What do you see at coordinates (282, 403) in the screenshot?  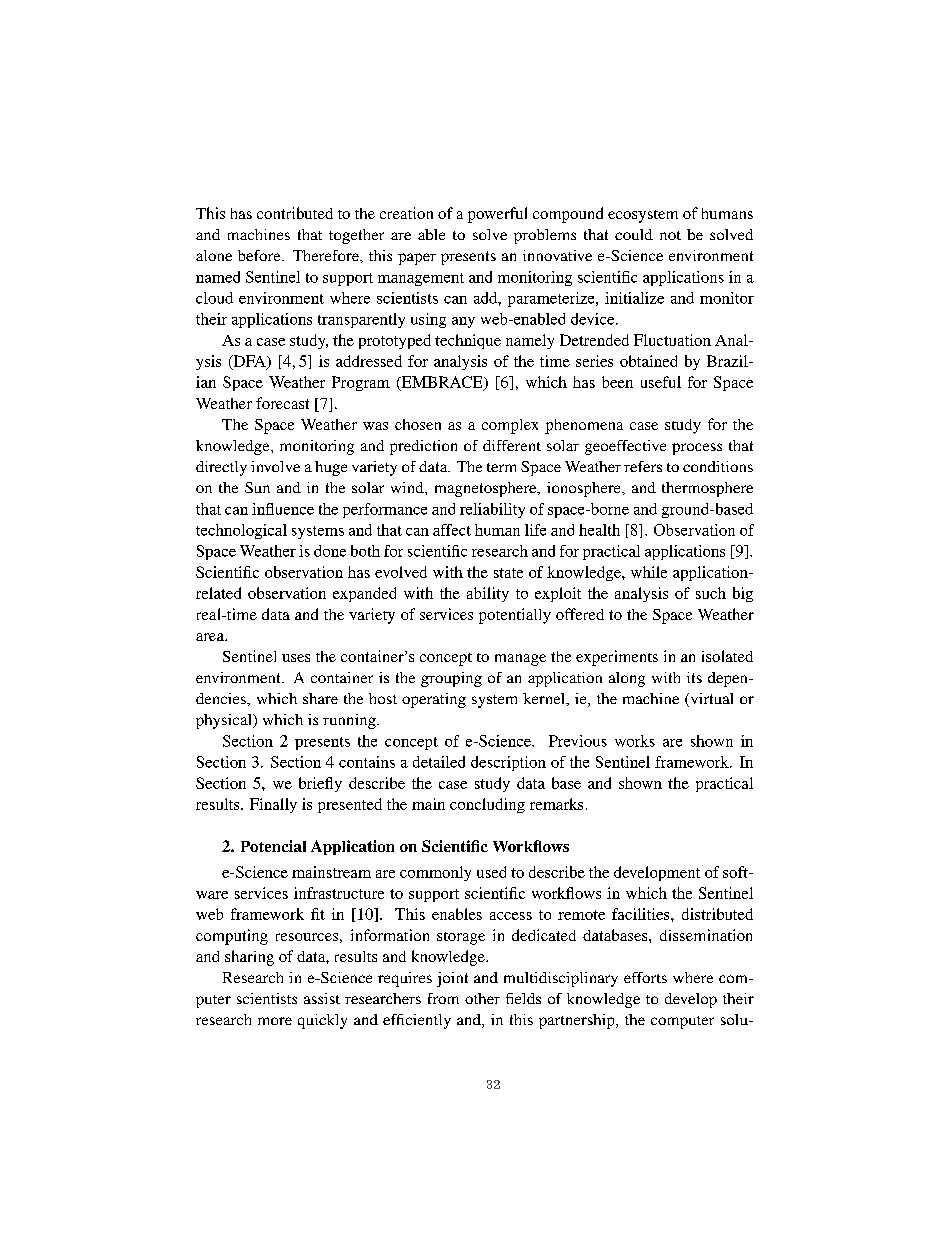 I see `forecast` at bounding box center [282, 403].
